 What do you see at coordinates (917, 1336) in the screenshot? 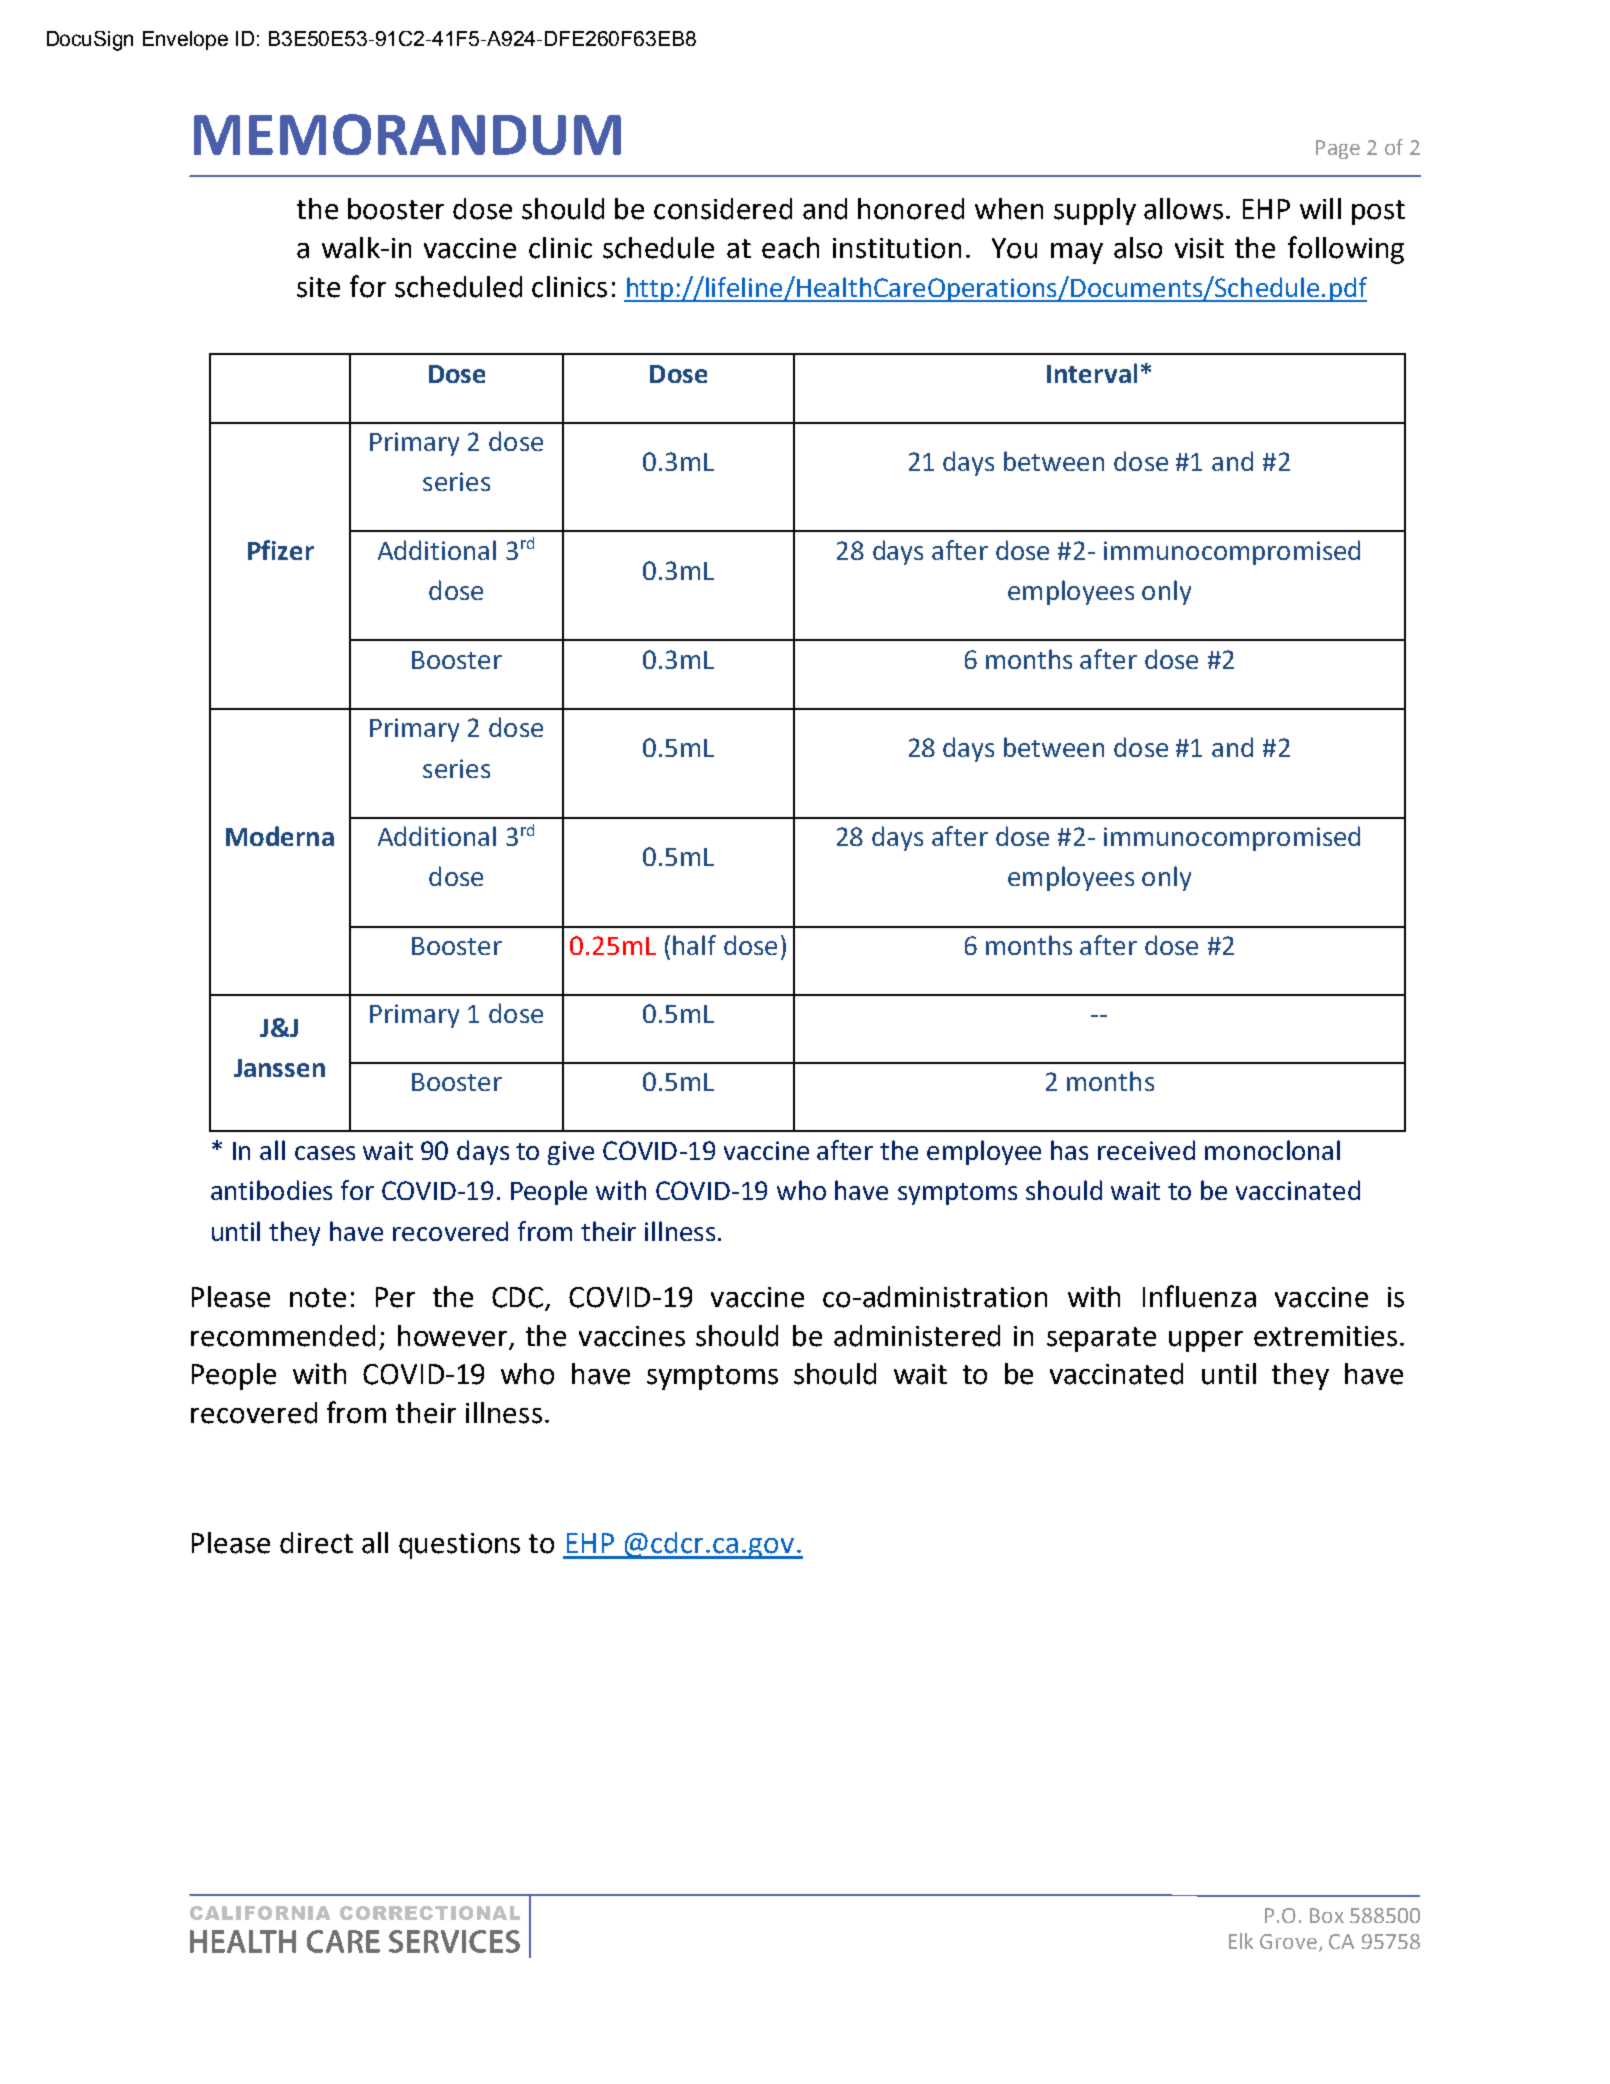
I see `administered` at bounding box center [917, 1336].
